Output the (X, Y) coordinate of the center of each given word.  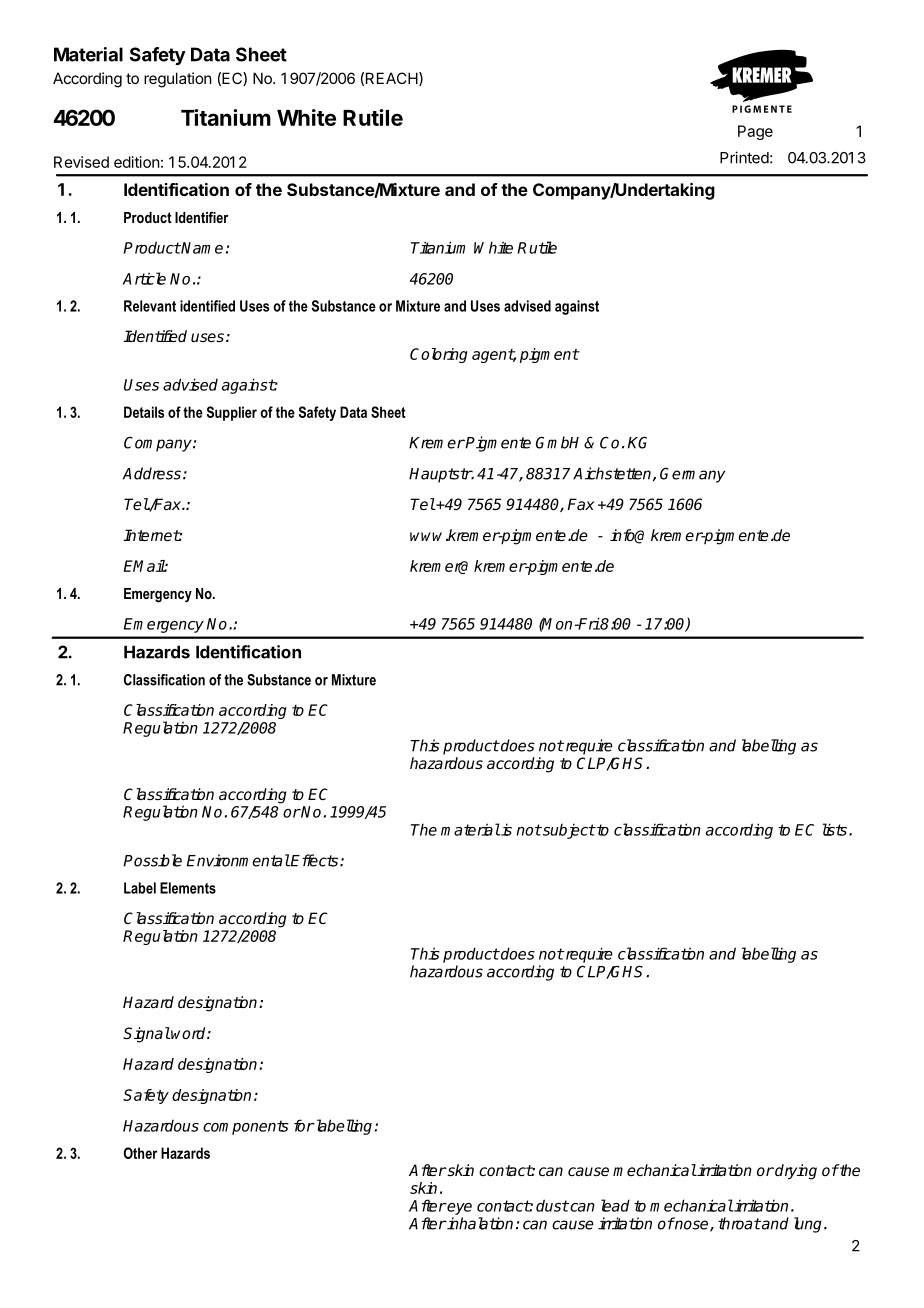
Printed (744, 157)
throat (739, 1223)
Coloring (439, 355)
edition (137, 162)
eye (459, 1209)
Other (140, 1153)
